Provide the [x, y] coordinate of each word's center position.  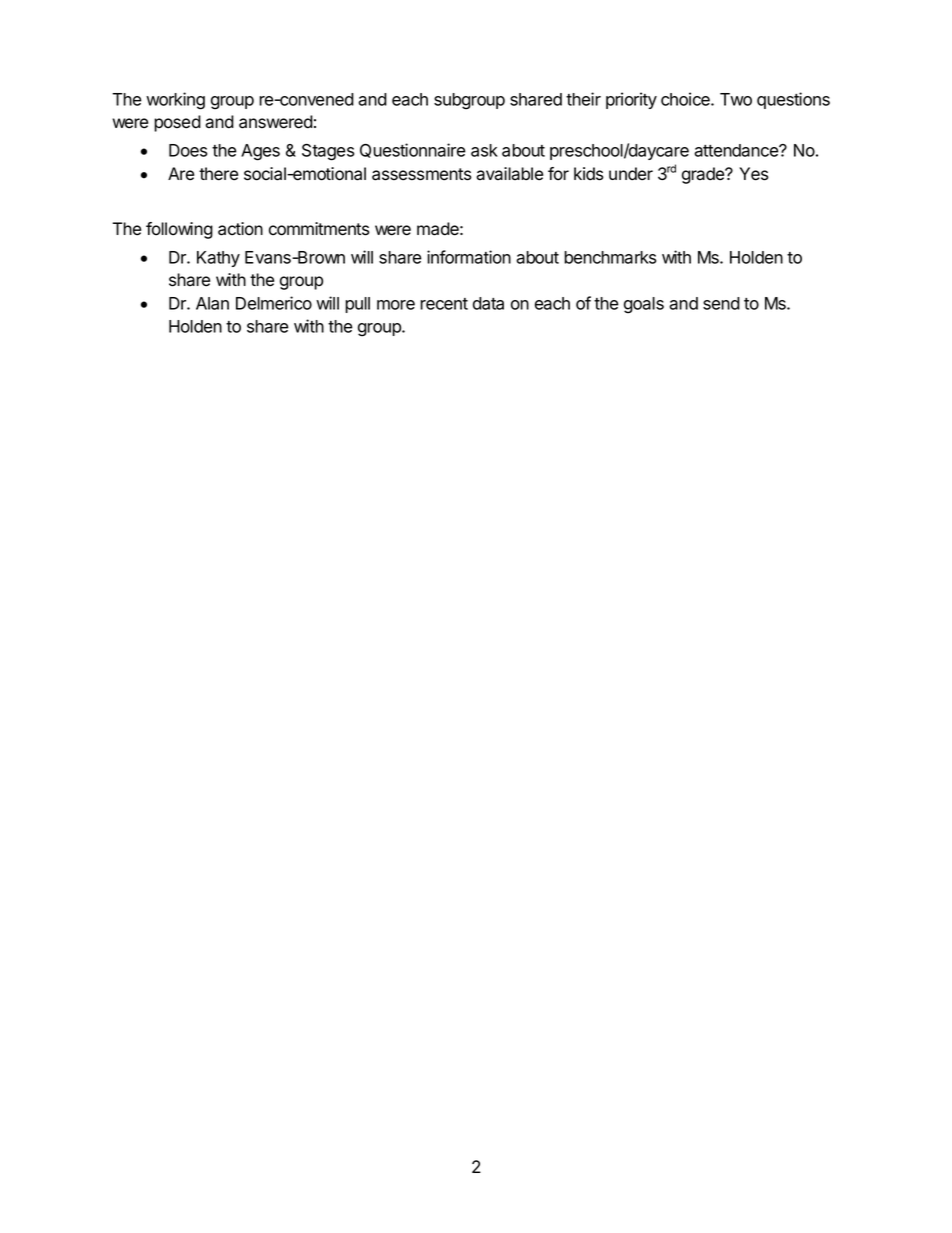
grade [704, 175]
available [509, 174]
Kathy [218, 259]
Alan [212, 303]
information [469, 257]
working [175, 101]
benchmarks [610, 257]
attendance [737, 150]
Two [736, 99]
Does [188, 150]
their [583, 99]
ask [484, 150]
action [240, 229]
